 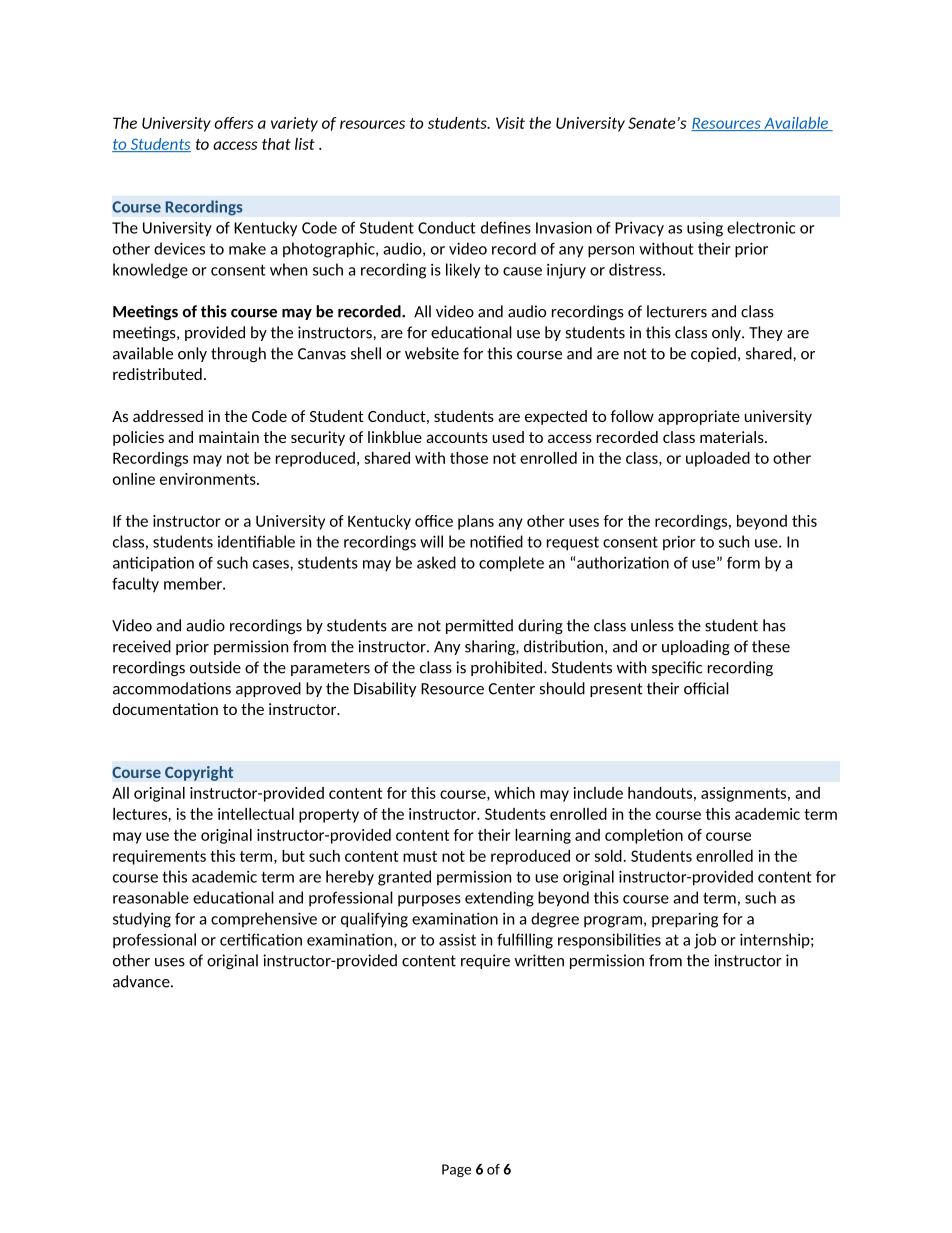 I want to click on environments, so click(x=209, y=479).
